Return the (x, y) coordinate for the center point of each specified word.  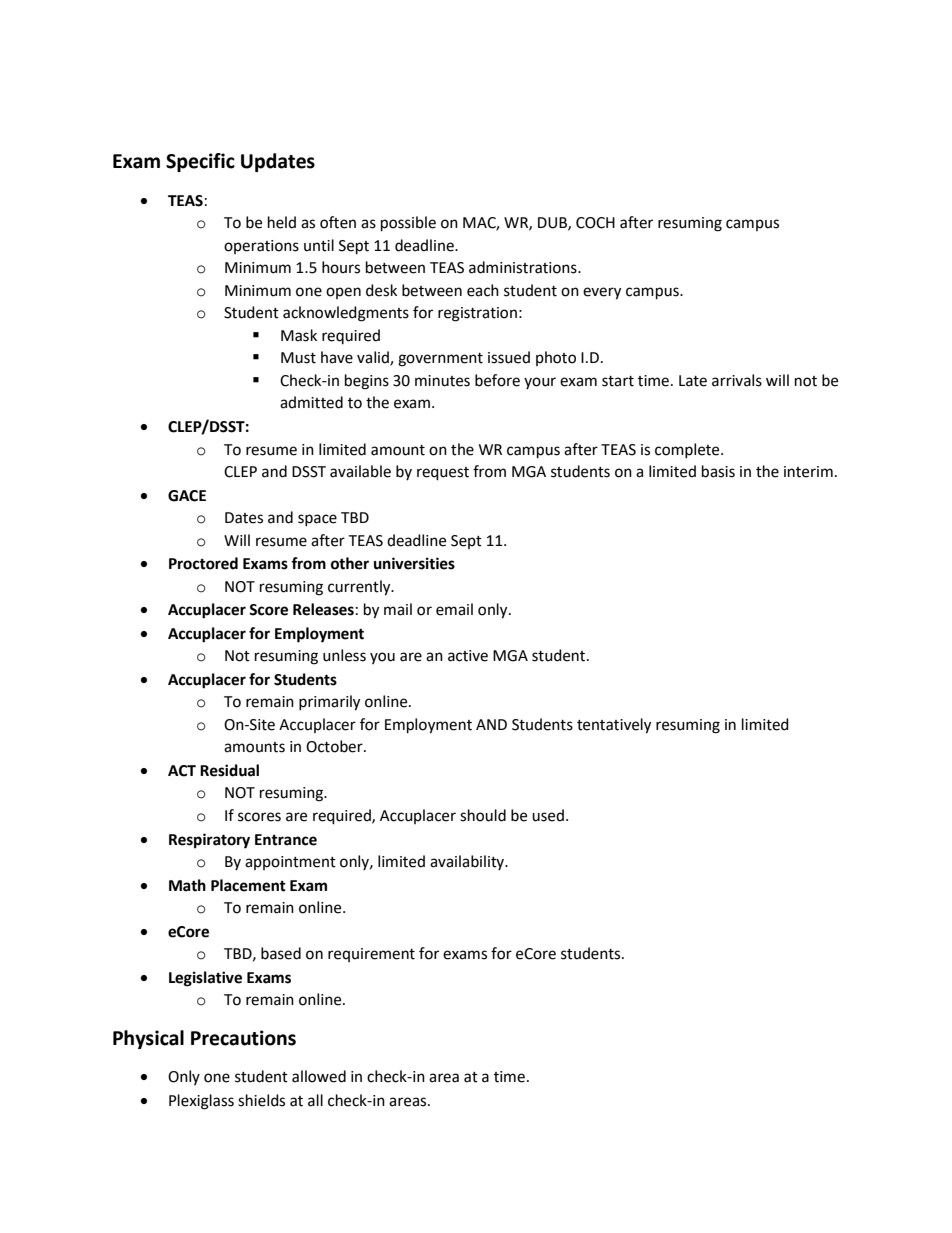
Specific (200, 162)
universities (414, 563)
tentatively (614, 726)
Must (298, 358)
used (548, 815)
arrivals (737, 380)
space (317, 520)
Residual (229, 770)
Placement (248, 885)
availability (468, 862)
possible (408, 224)
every (602, 293)
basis (718, 471)
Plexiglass (201, 1102)
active (468, 656)
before (497, 380)
